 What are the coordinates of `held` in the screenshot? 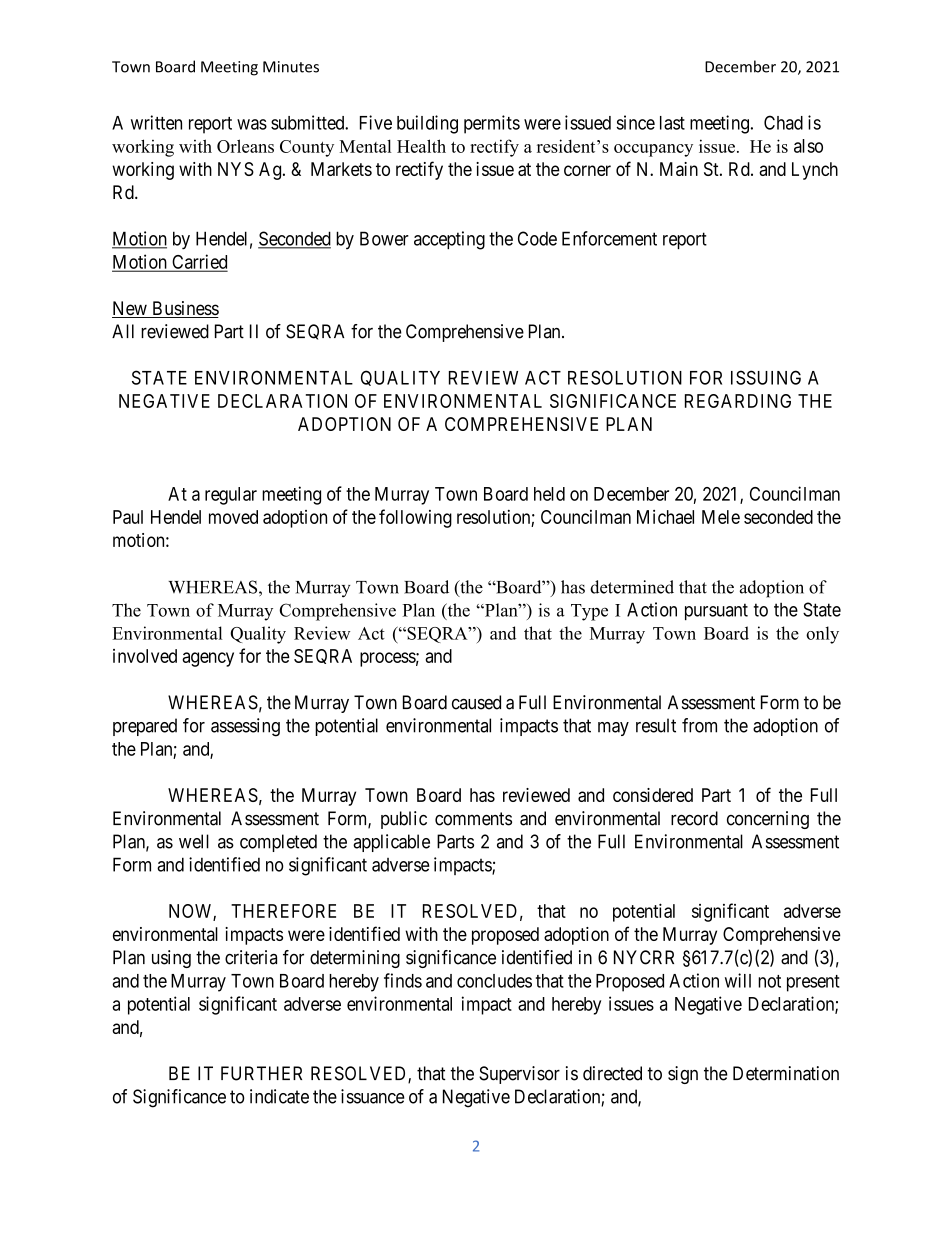 It's located at (549, 494).
